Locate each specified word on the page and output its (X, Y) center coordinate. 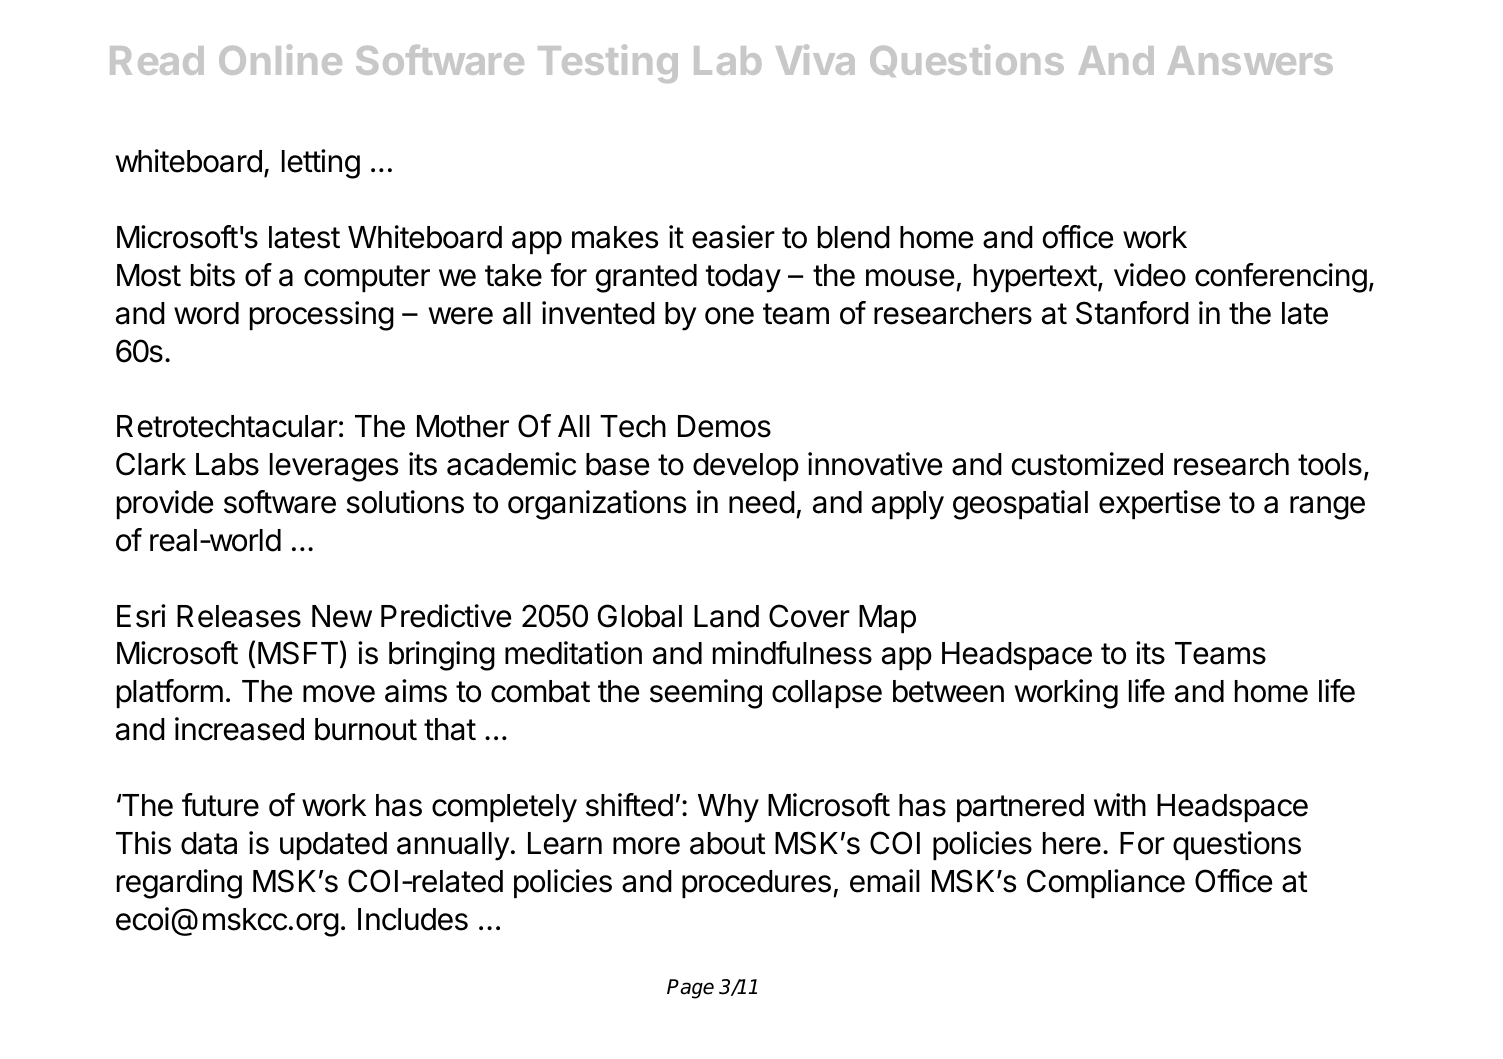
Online (280, 59)
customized (1087, 464)
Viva (815, 59)
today (743, 278)
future (220, 805)
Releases (239, 616)
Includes (413, 919)
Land (726, 616)
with (1120, 804)
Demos (724, 426)
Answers (1250, 60)
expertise (1159, 504)
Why (728, 808)
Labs (227, 464)
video (1150, 275)
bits (213, 275)
